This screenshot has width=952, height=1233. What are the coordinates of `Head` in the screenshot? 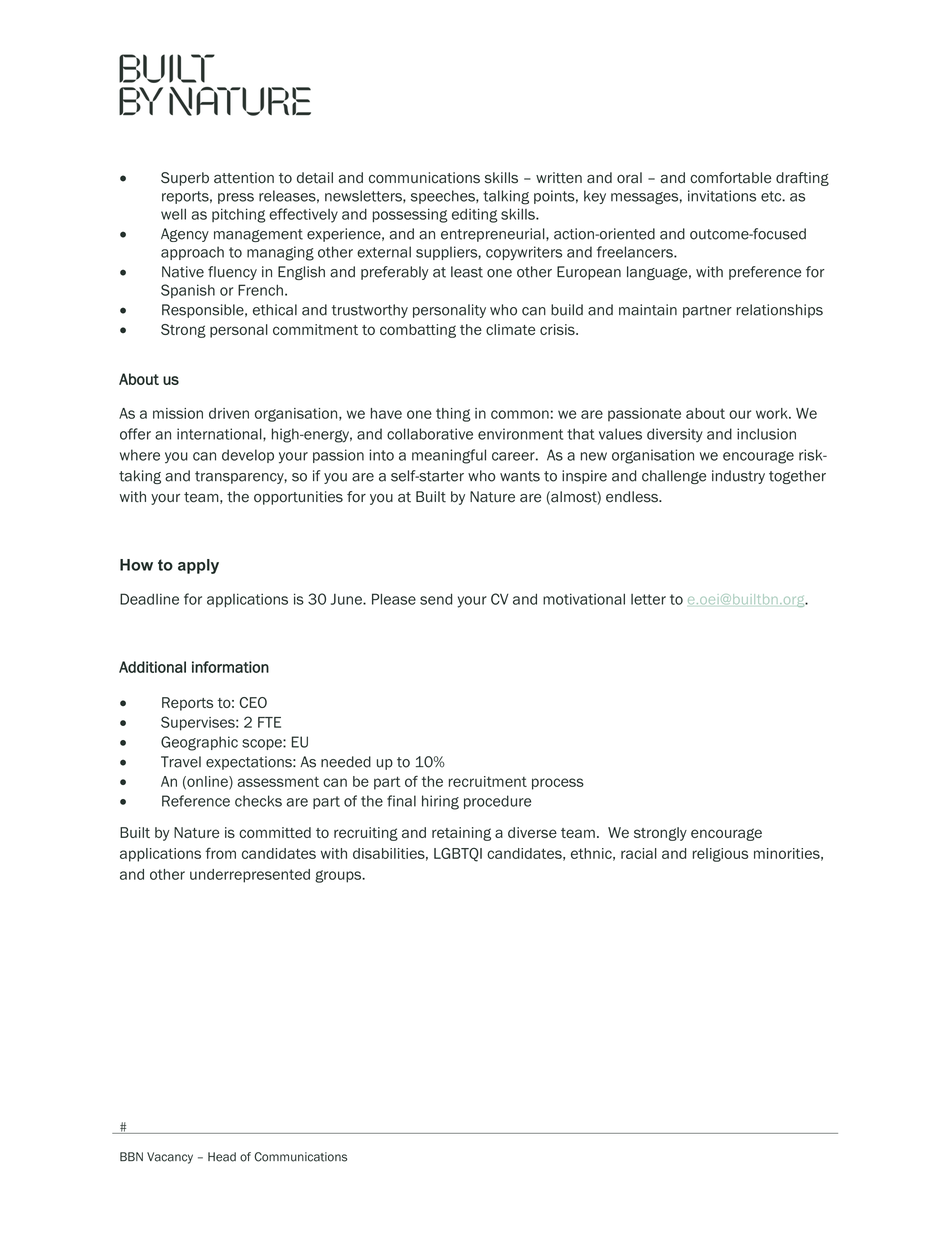 It's located at (222, 1157).
